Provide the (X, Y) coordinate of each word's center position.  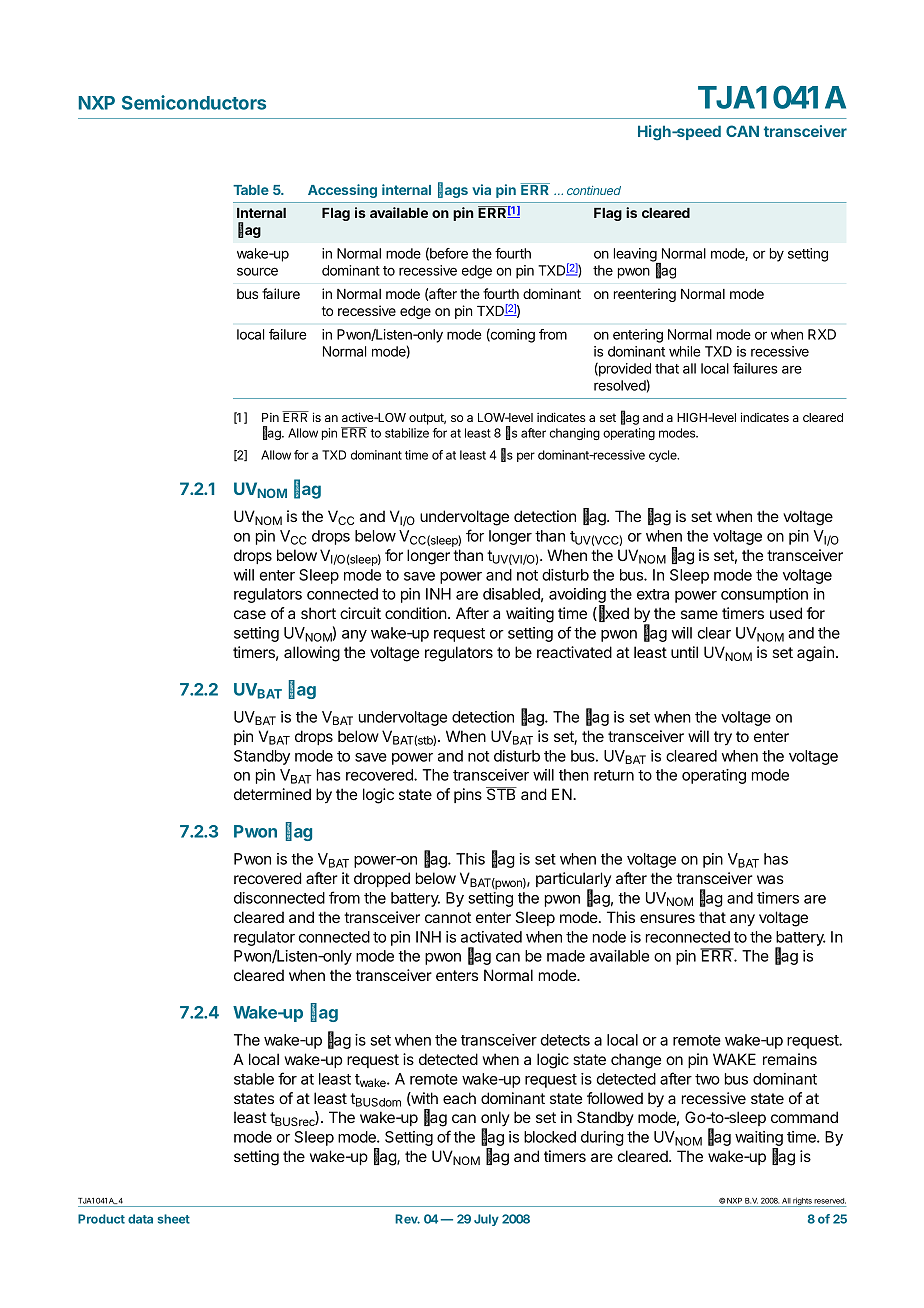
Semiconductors (194, 102)
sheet (173, 1219)
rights (802, 1202)
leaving (636, 256)
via (481, 189)
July (486, 1220)
